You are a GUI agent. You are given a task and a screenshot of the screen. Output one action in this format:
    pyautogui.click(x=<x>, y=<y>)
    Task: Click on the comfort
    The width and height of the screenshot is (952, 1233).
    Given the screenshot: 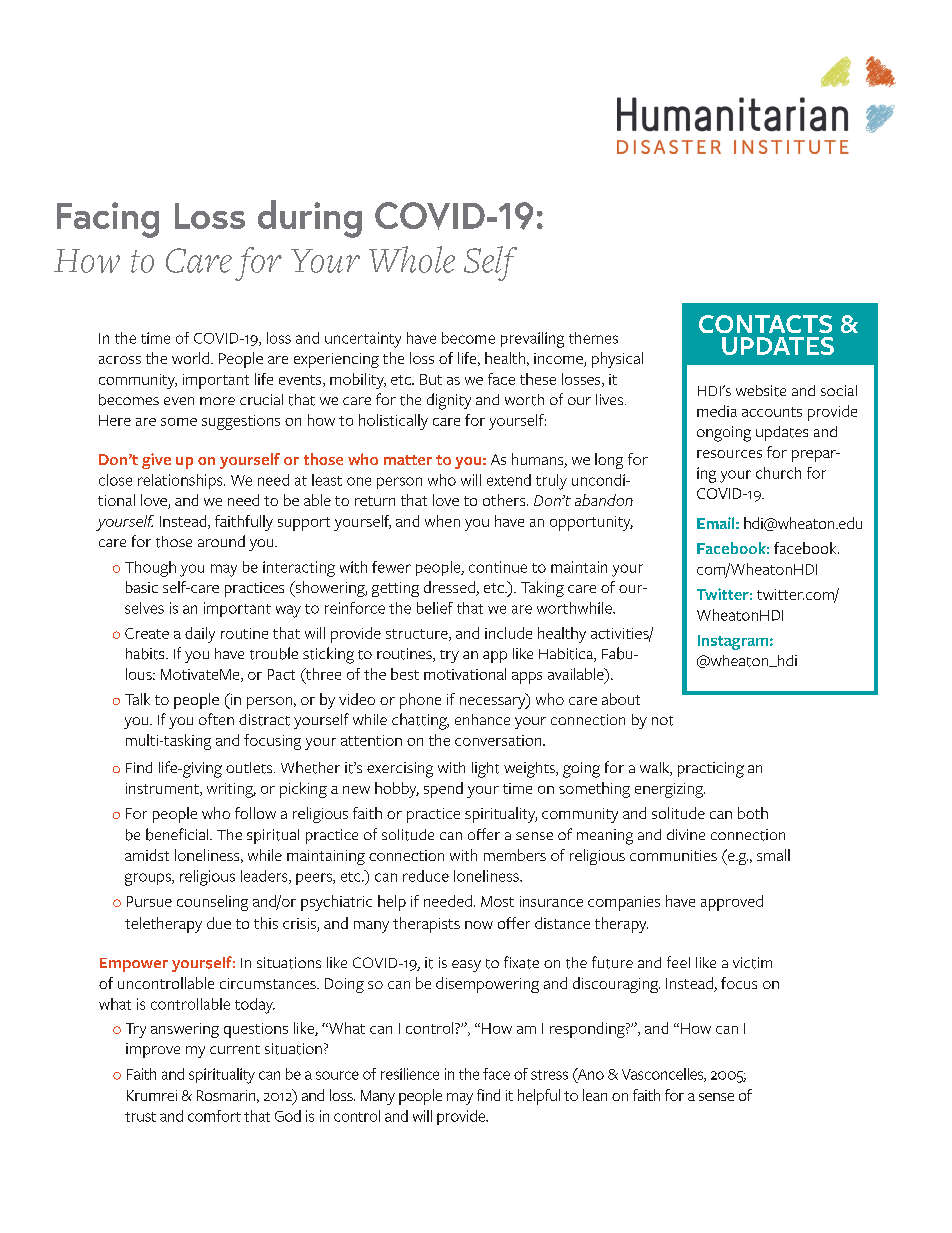 What is the action you would take?
    pyautogui.click(x=214, y=1116)
